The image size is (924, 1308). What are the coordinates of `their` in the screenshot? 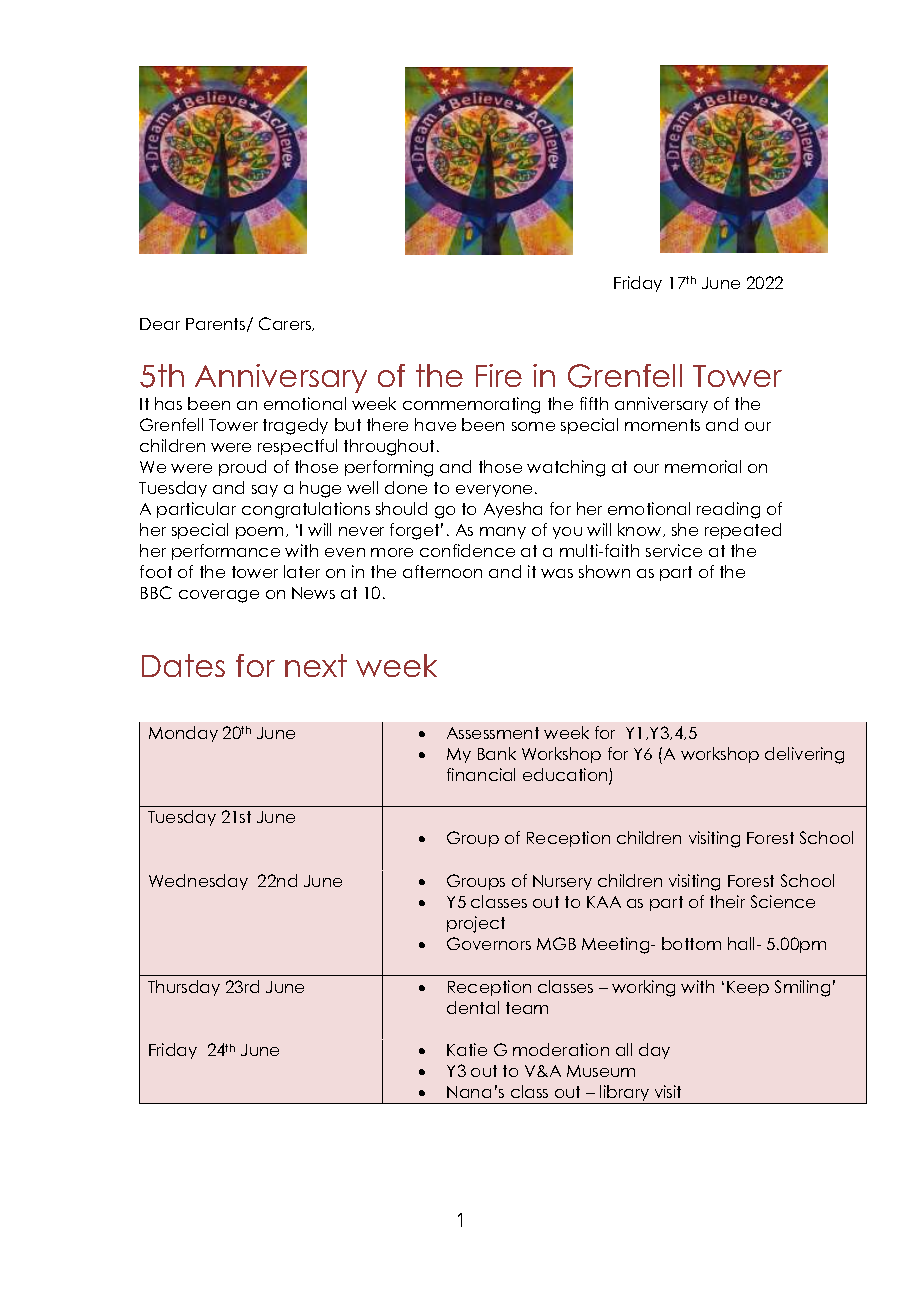 It's located at (727, 901).
